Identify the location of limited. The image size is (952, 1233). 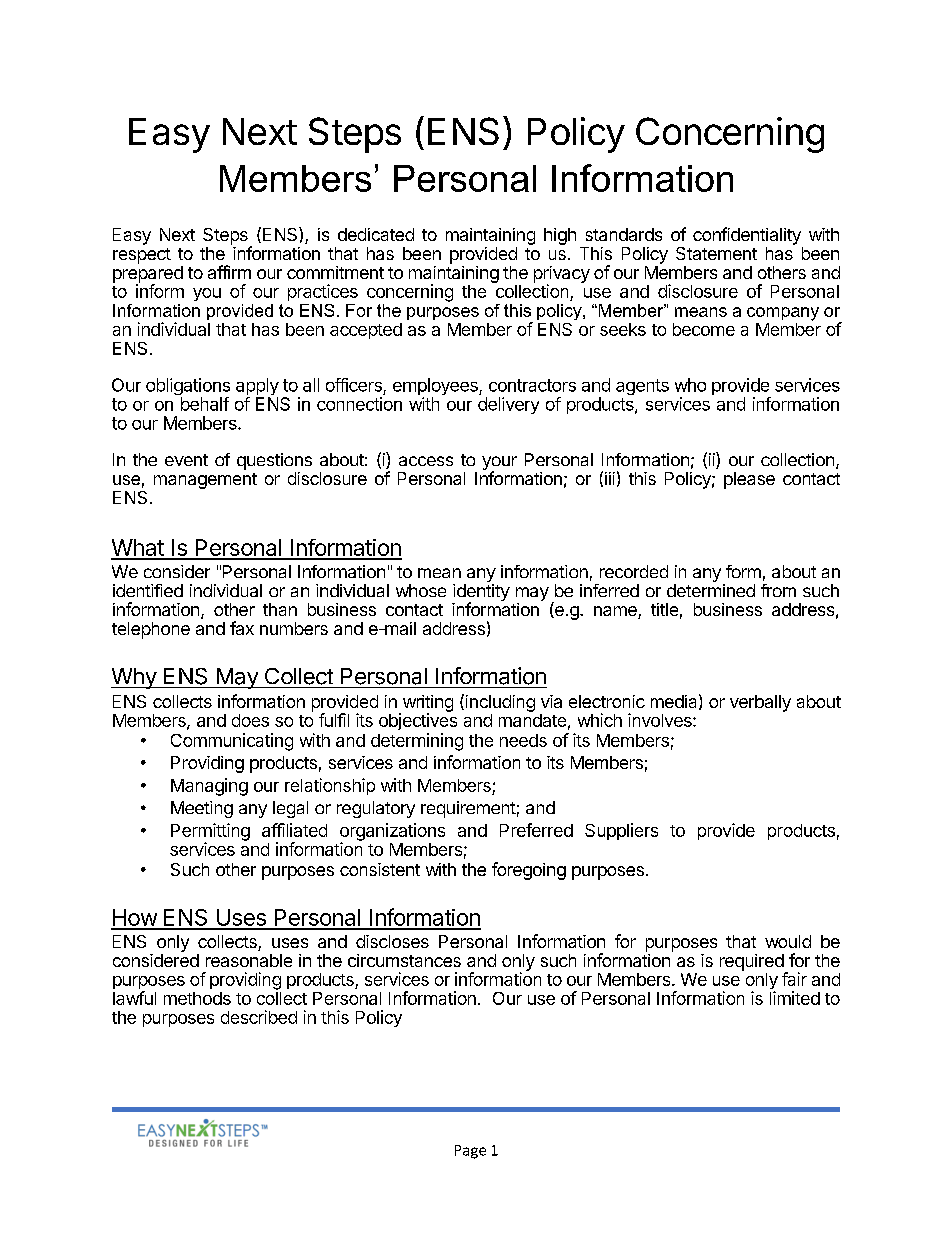
(795, 998).
